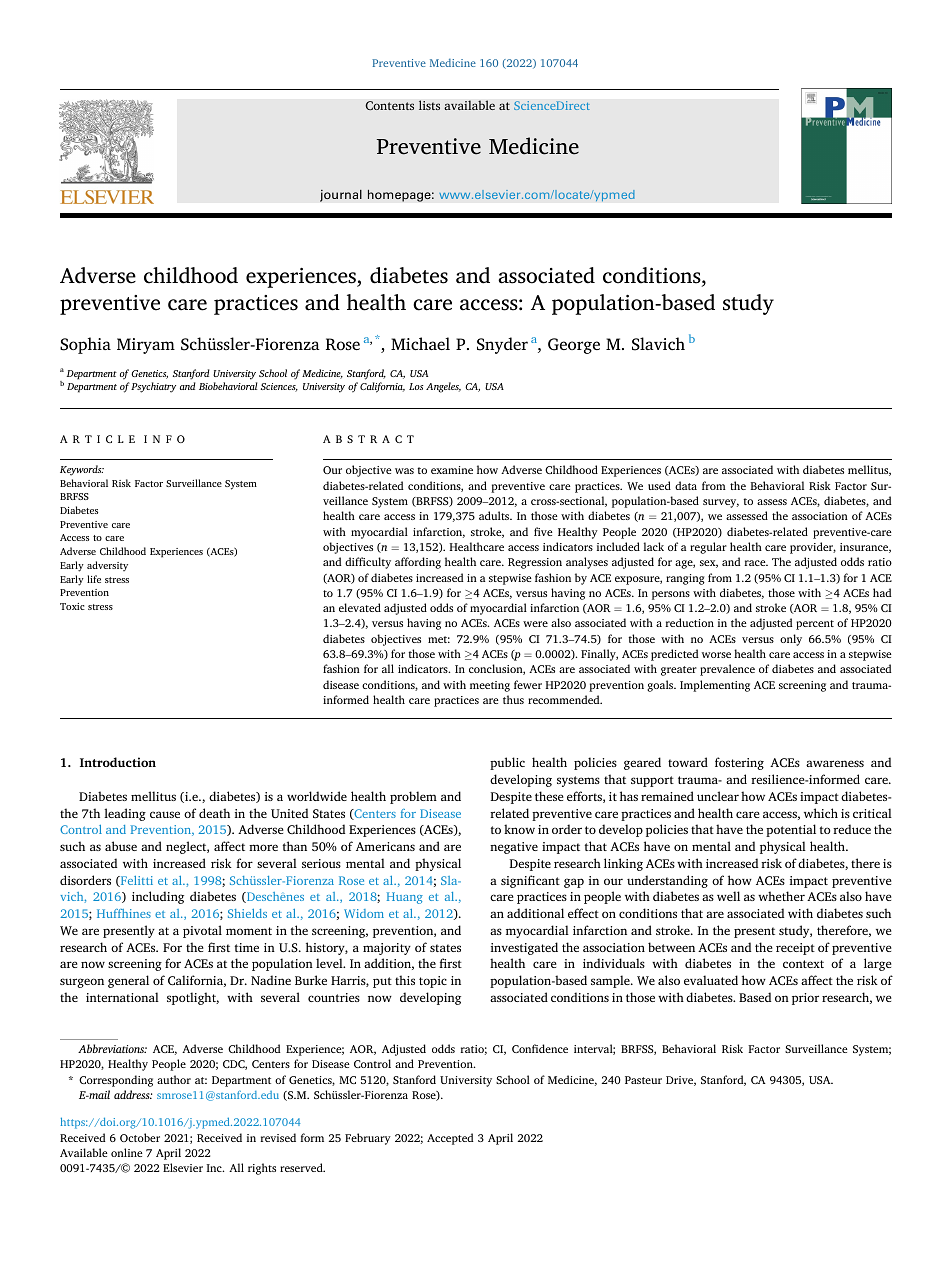 This screenshot has height=1270, width=952. I want to click on lists, so click(429, 105).
